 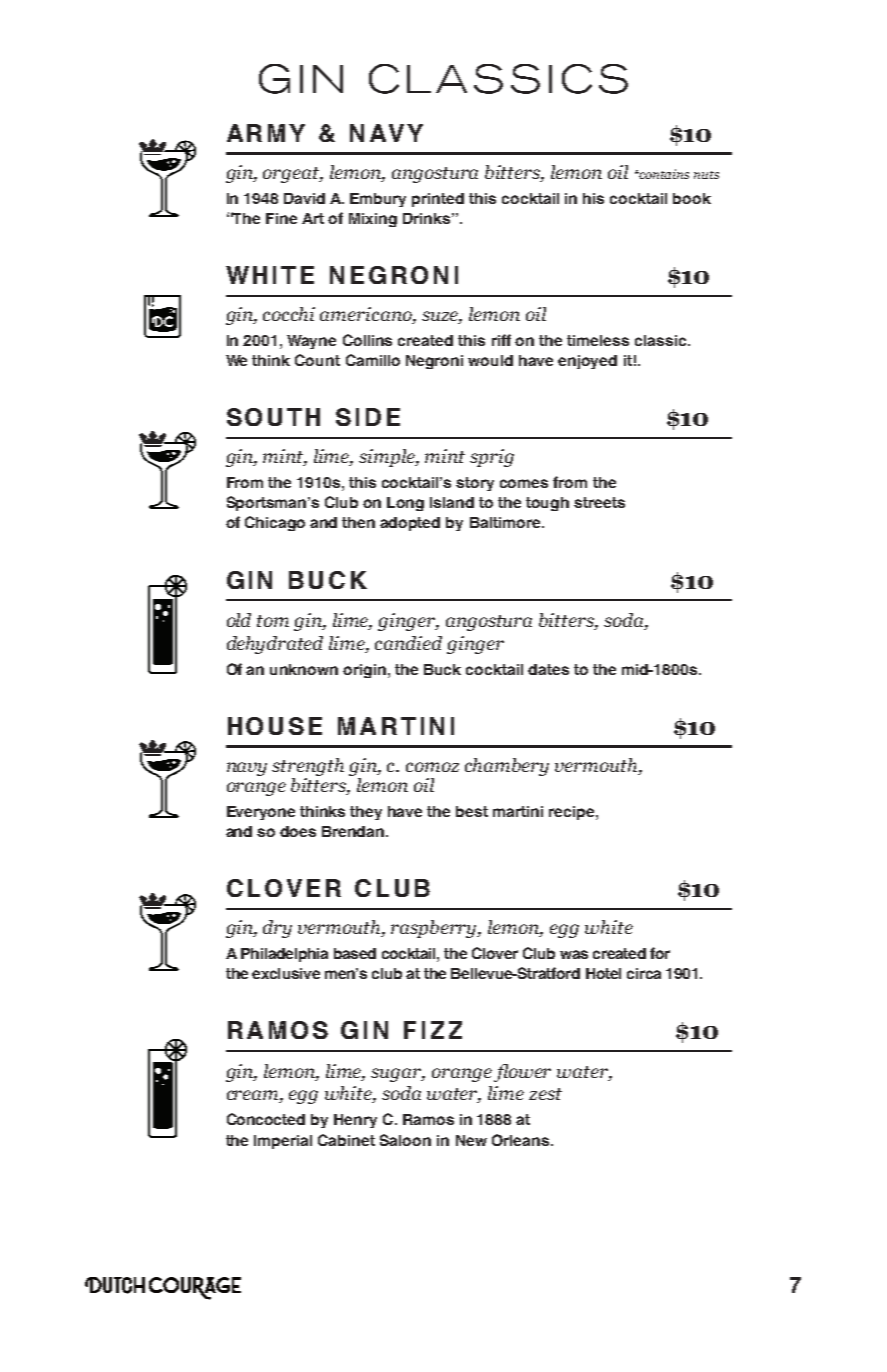 What do you see at coordinates (644, 973) in the page?
I see `circa` at bounding box center [644, 973].
